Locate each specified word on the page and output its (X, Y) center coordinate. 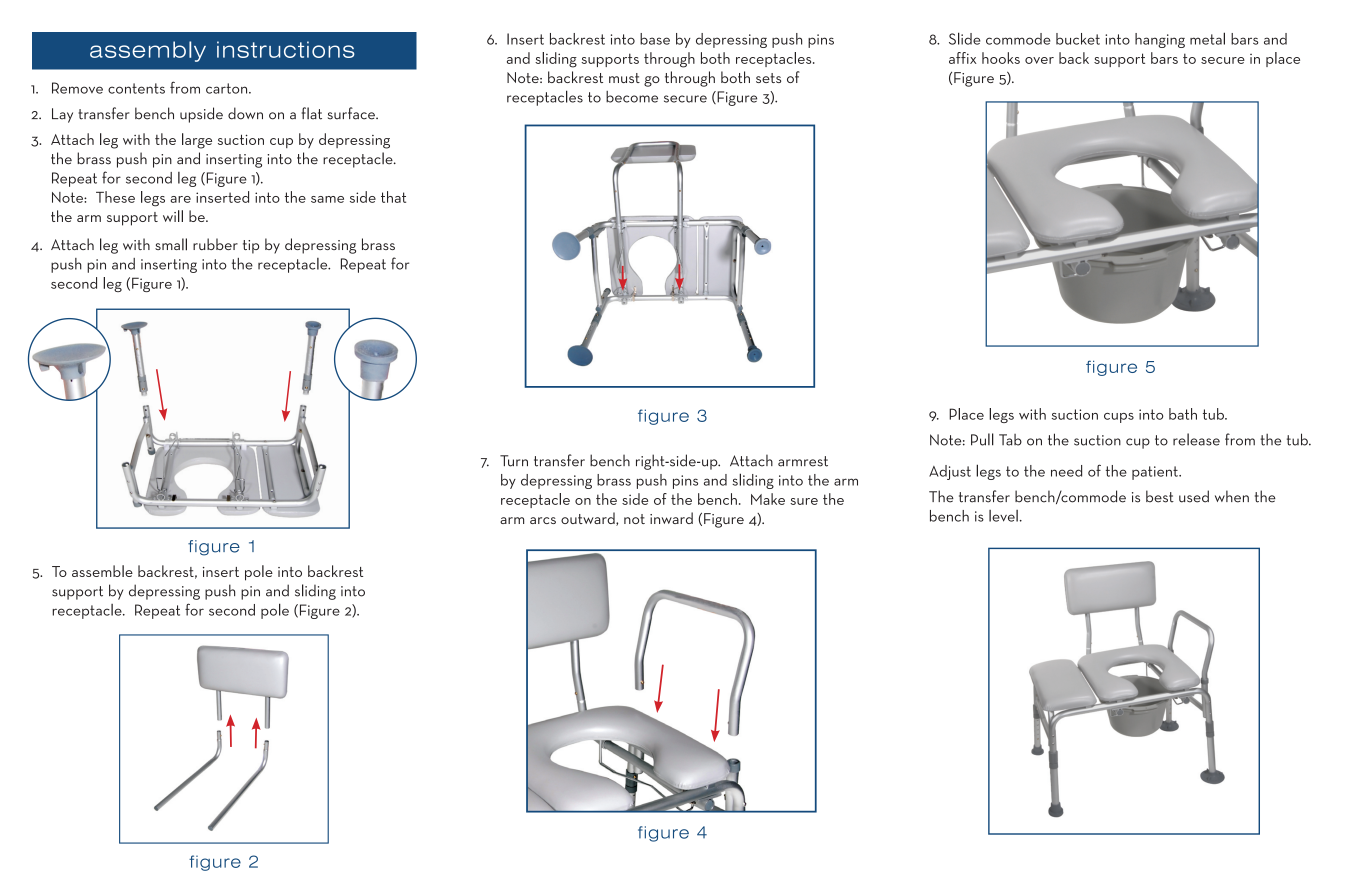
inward (671, 518)
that (393, 197)
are (180, 199)
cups (1119, 418)
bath (1183, 414)
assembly (148, 51)
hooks (1001, 58)
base (655, 39)
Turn (514, 461)
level (1003, 516)
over (1039, 60)
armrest (803, 461)
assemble (102, 571)
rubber (215, 244)
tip (251, 247)
